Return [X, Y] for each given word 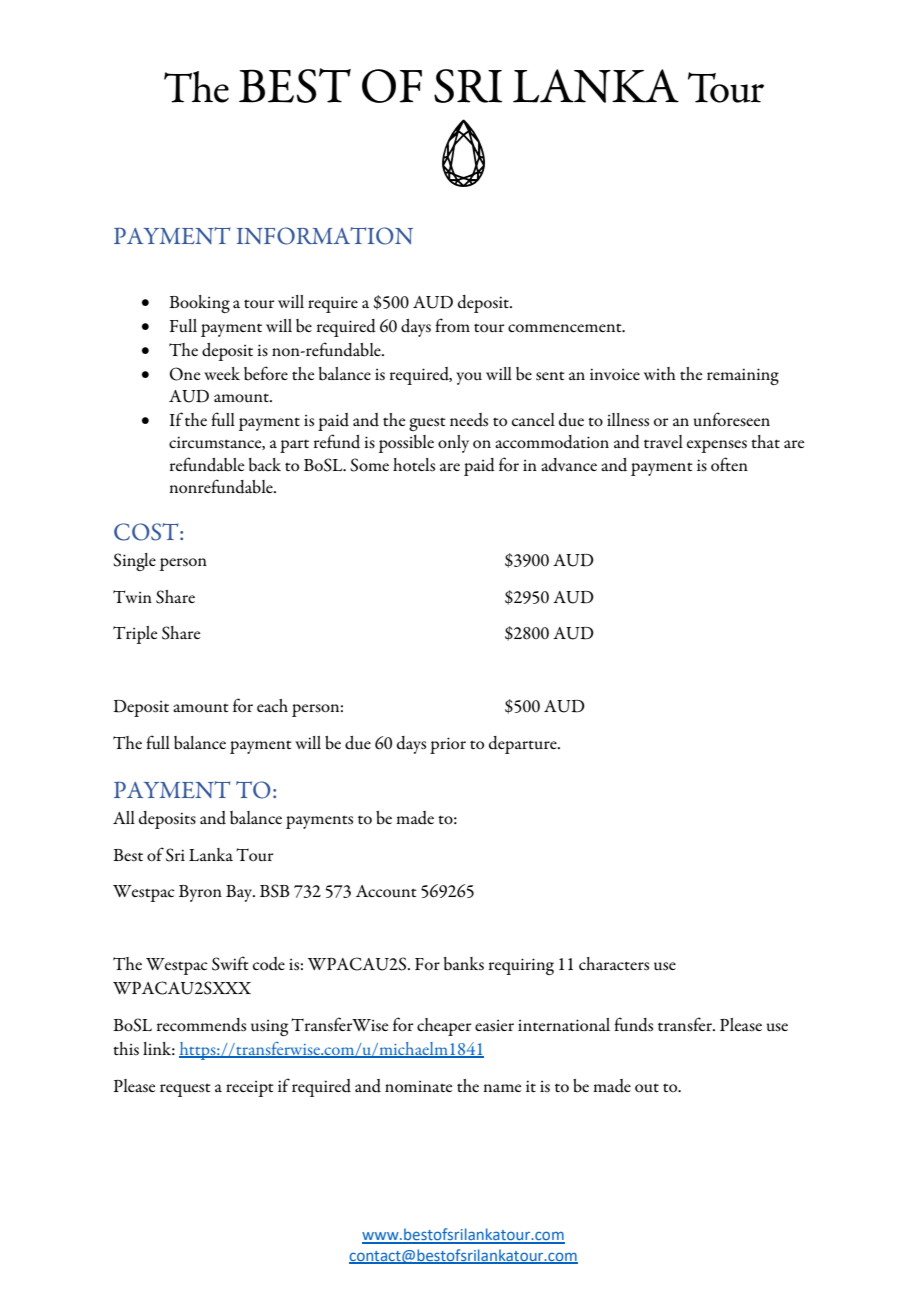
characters [614, 964]
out [647, 1087]
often [729, 464]
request [185, 1090]
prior [448, 745]
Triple [135, 635]
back [265, 465]
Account [386, 891]
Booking [199, 304]
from [452, 325]
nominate [418, 1086]
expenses [717, 446]
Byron [200, 893]
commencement [566, 327]
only [453, 444]
